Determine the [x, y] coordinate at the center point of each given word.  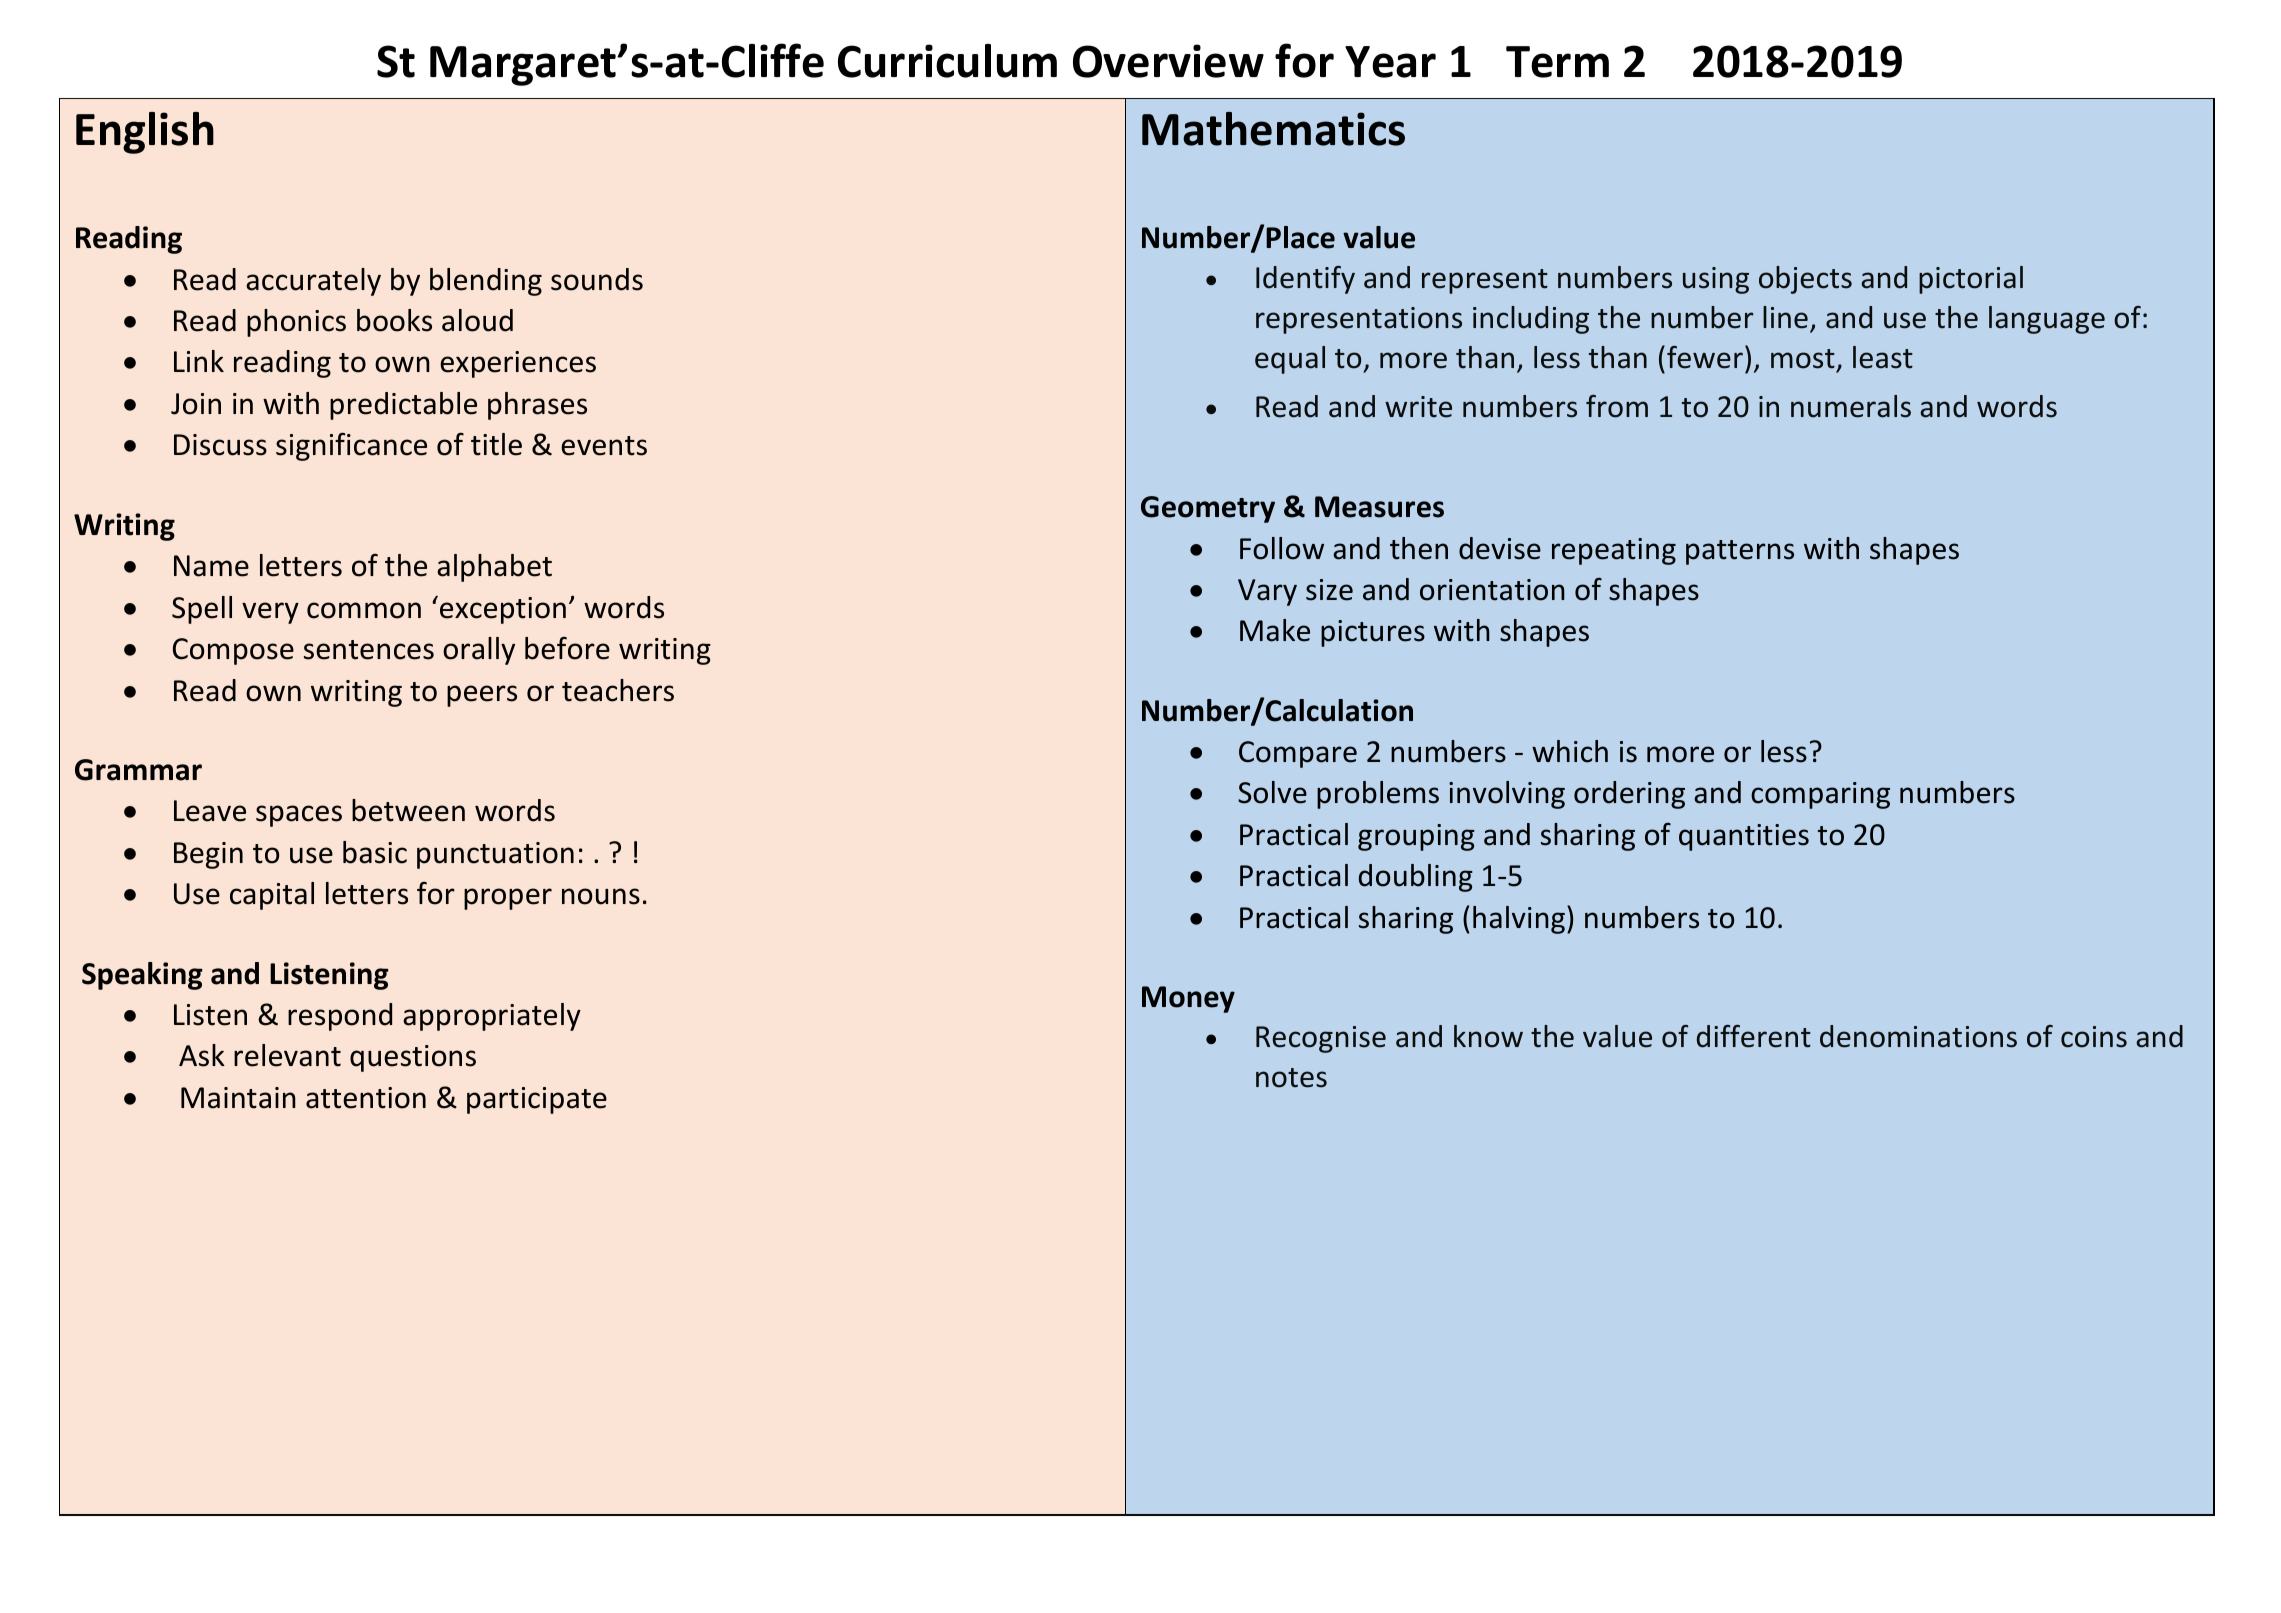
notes [1291, 1078]
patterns [1740, 552]
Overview [1168, 61]
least [1883, 357]
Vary [1267, 592]
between [408, 810]
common [364, 610]
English [145, 133]
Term [1557, 62]
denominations [1918, 1036]
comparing [1820, 795]
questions [413, 1058]
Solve [1272, 792]
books [394, 320]
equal [1290, 360]
